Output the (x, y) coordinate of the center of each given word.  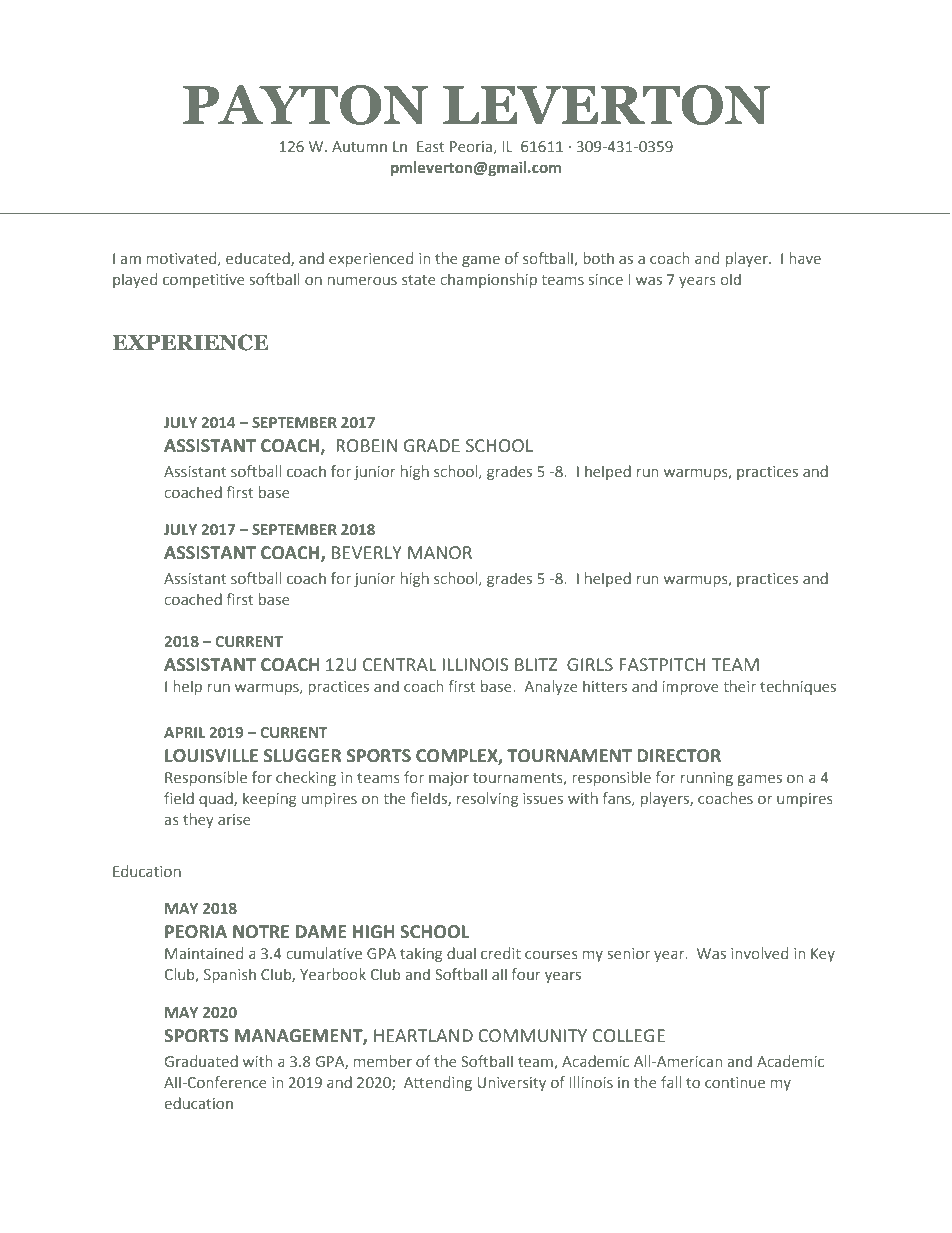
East (430, 146)
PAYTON (305, 105)
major (449, 779)
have (805, 258)
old (730, 279)
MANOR (440, 553)
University (511, 1084)
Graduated (201, 1061)
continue (735, 1082)
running (707, 779)
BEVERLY (367, 552)
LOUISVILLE (211, 756)
